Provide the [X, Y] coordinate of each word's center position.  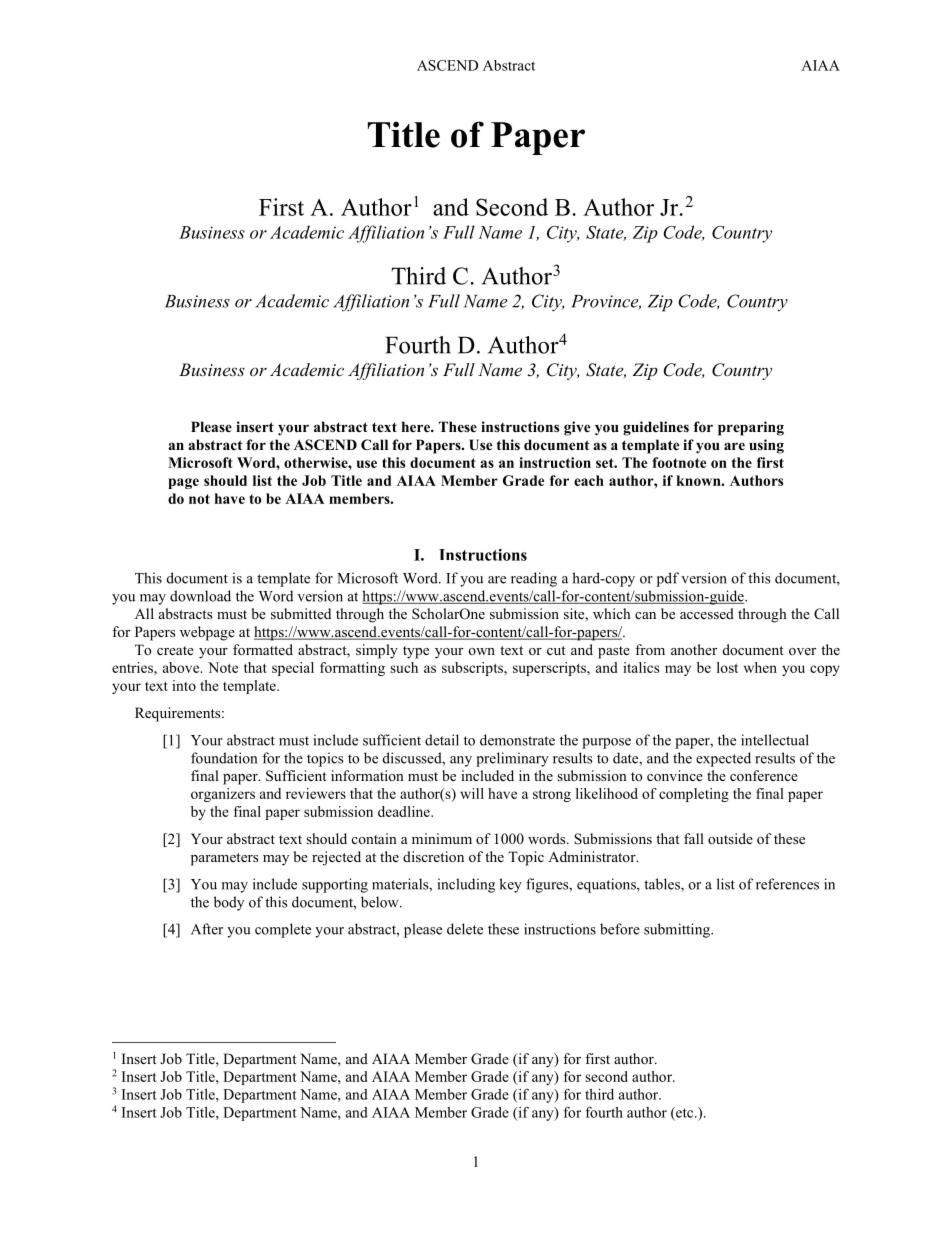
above [182, 667]
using [766, 446]
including [466, 885]
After [207, 929]
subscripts [473, 669]
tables [663, 885]
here [417, 426]
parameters [224, 859]
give [577, 428]
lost [727, 667]
